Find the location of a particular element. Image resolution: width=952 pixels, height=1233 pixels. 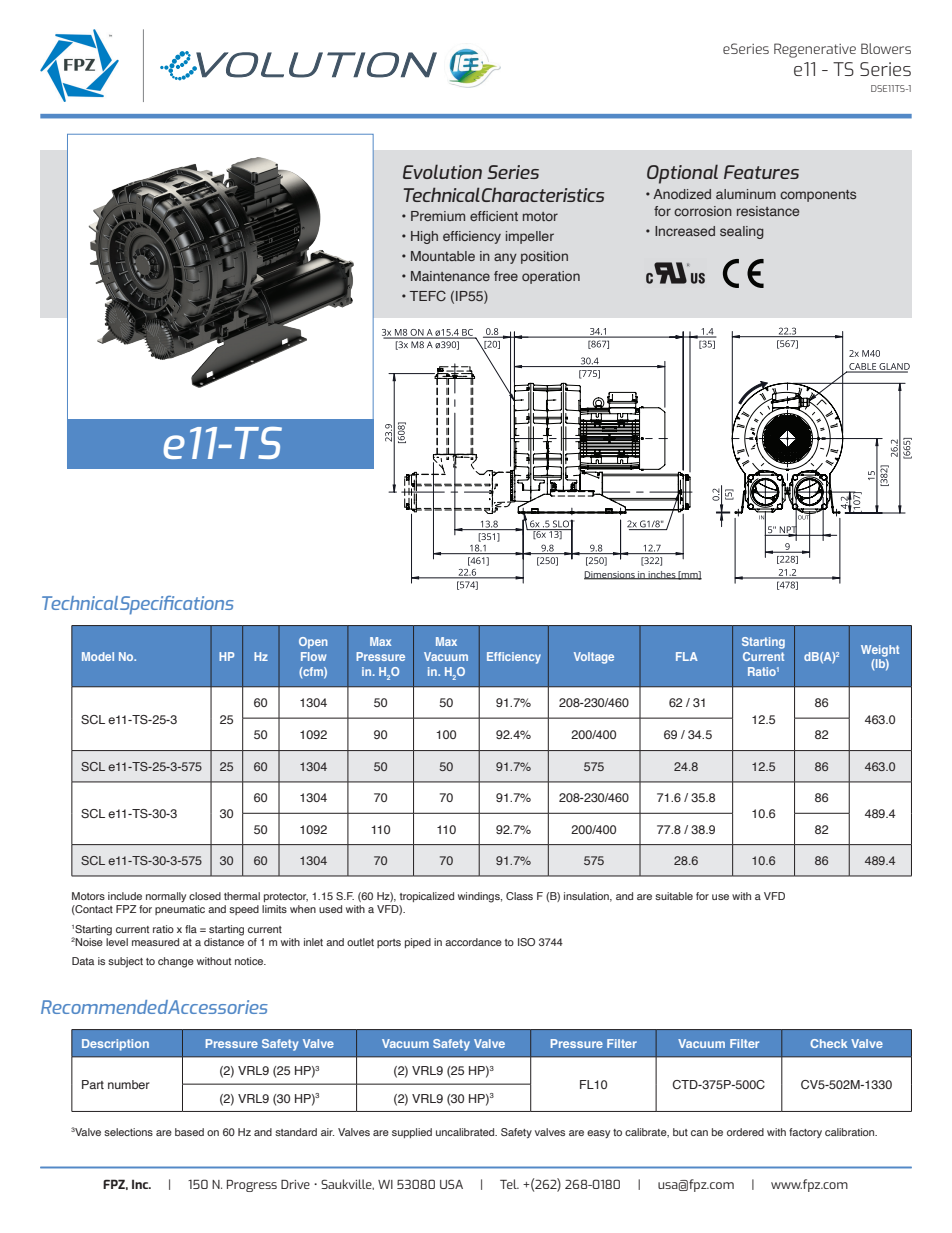

Specifications is located at coordinates (177, 605).
